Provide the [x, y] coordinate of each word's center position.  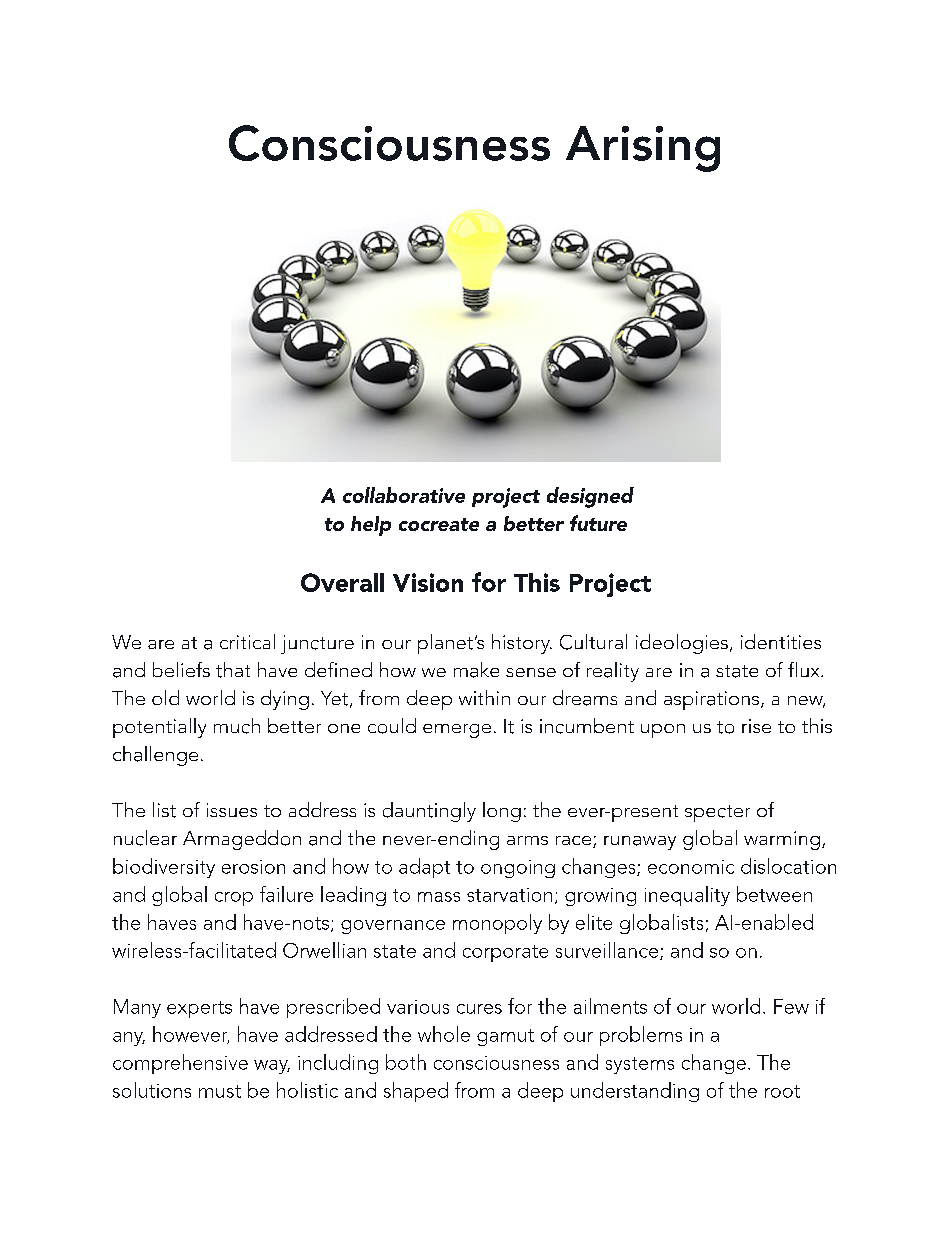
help [371, 526]
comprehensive [180, 1064]
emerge [457, 731]
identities [781, 641]
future [598, 523]
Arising [643, 149]
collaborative [404, 495]
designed [590, 497]
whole [444, 1034]
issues [232, 810]
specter [717, 813]
